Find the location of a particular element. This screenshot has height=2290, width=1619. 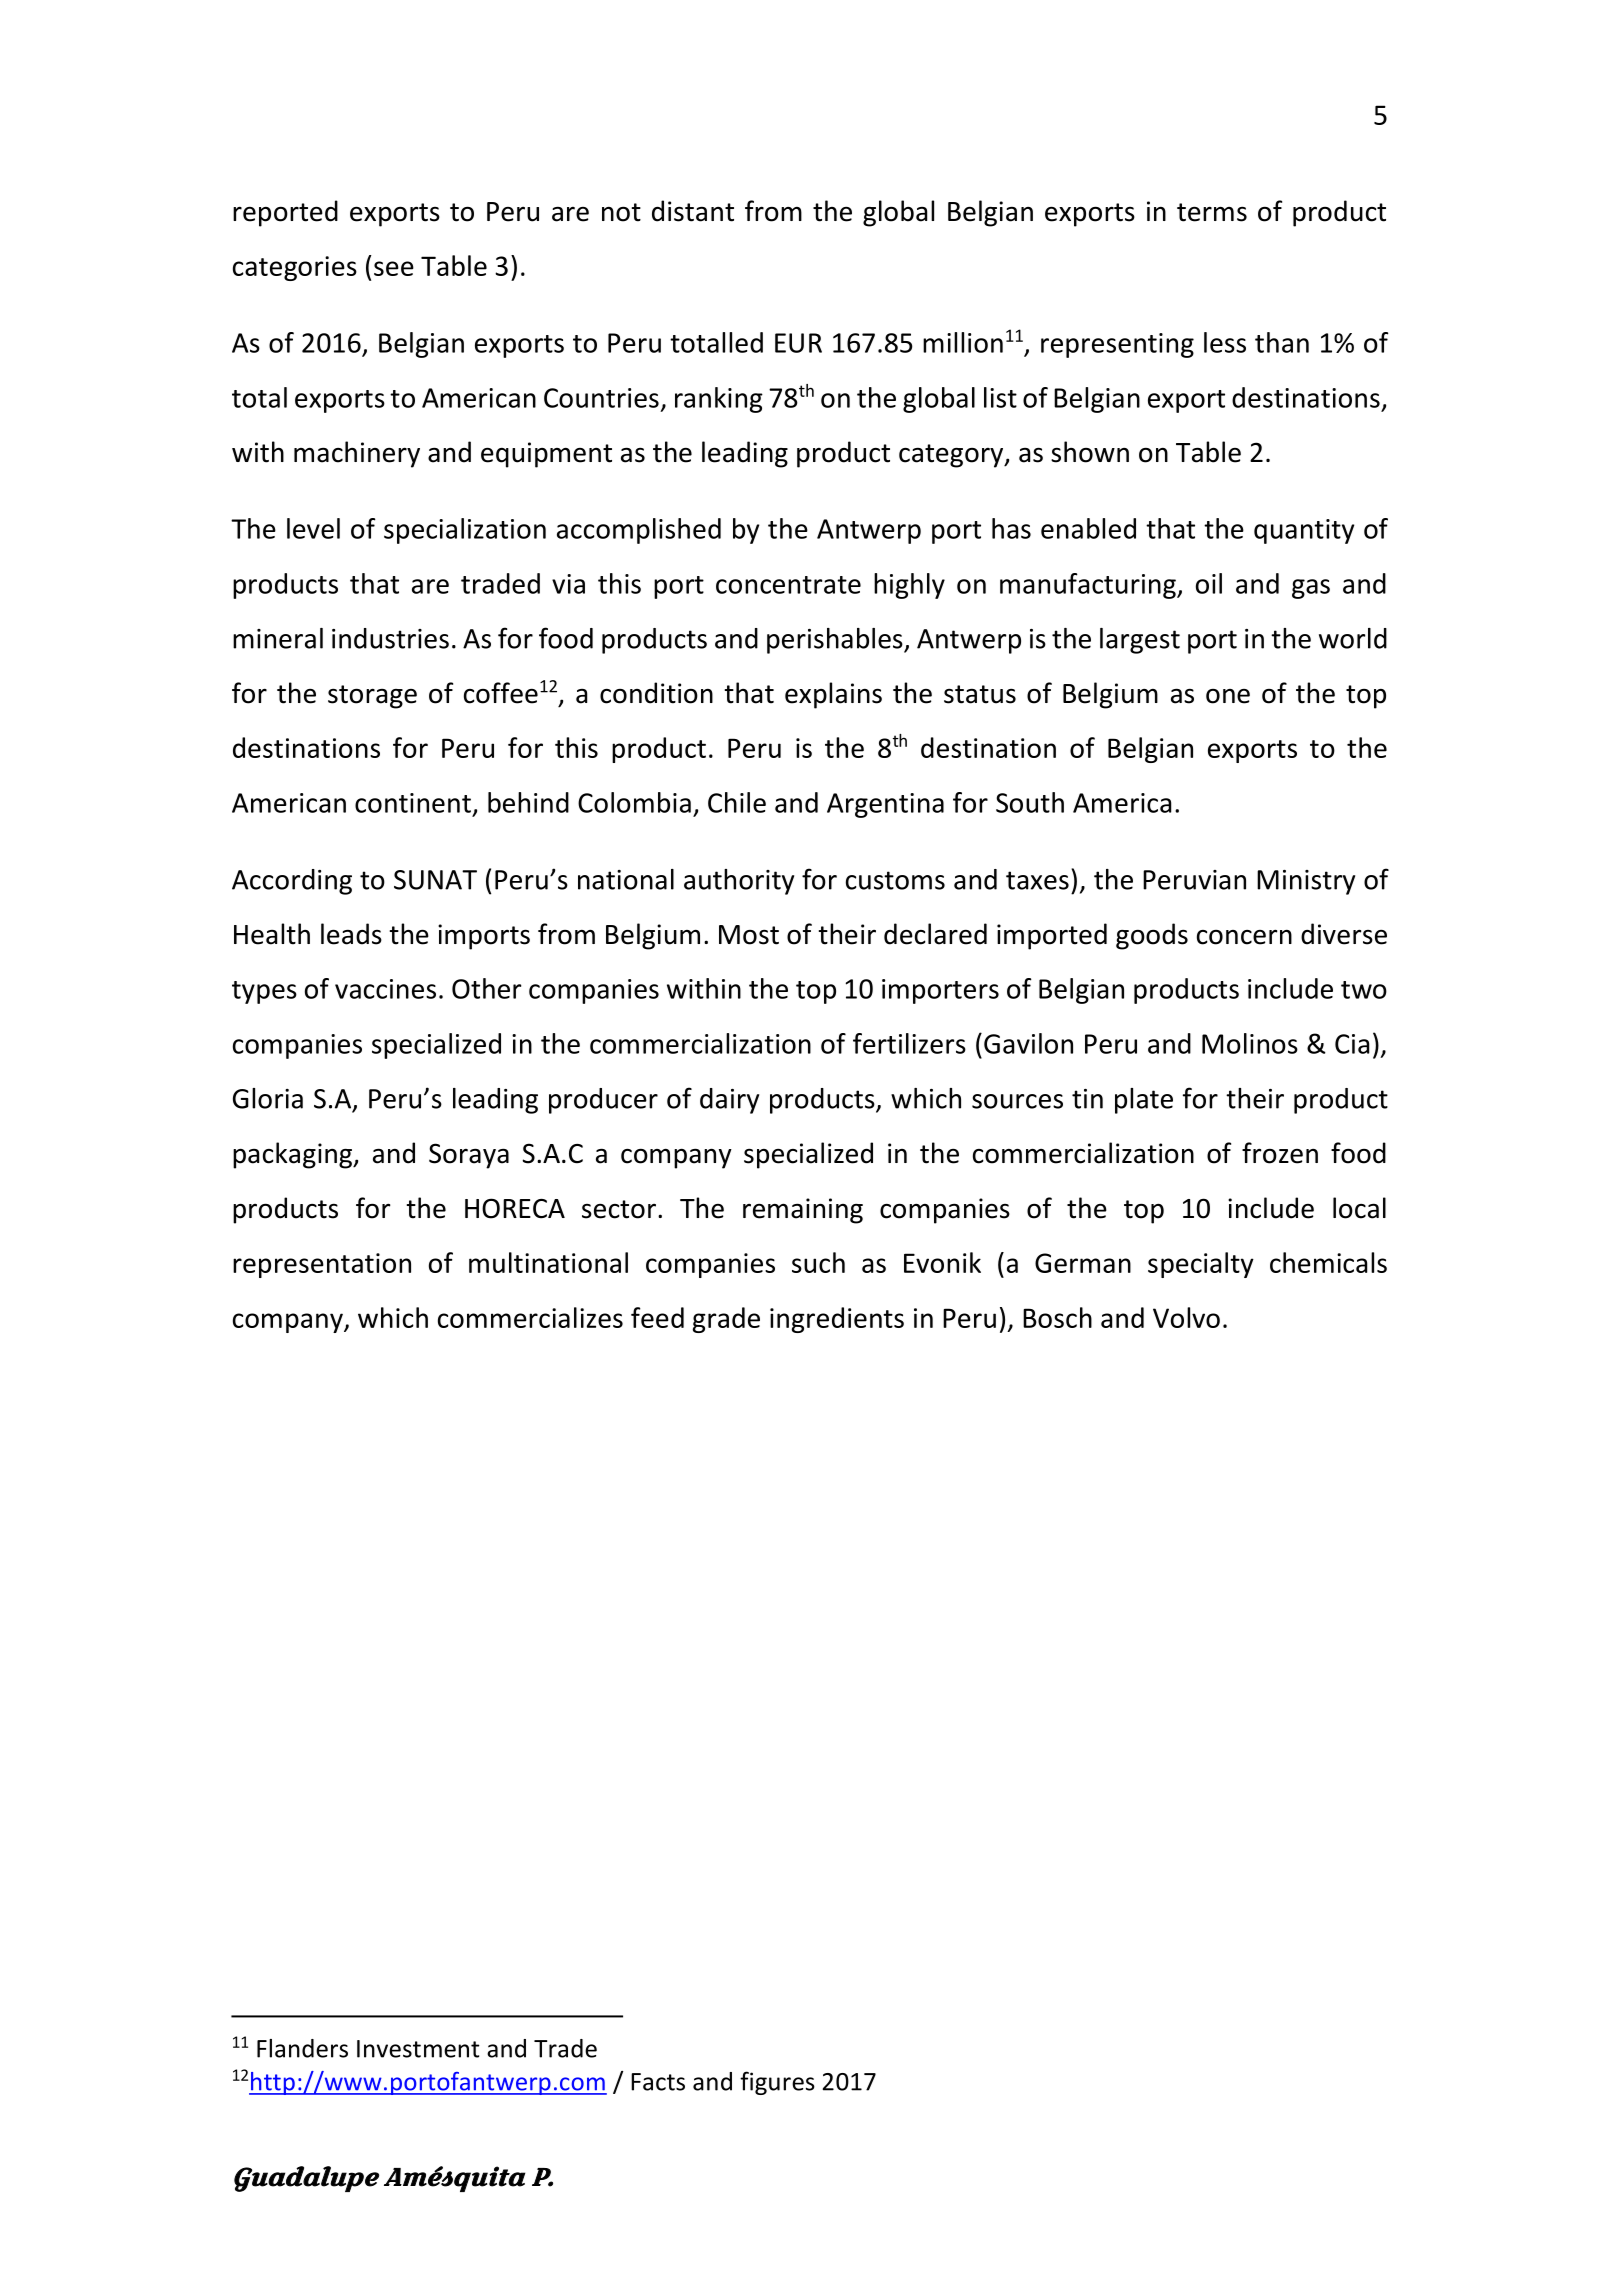

Investment is located at coordinates (418, 2049).
